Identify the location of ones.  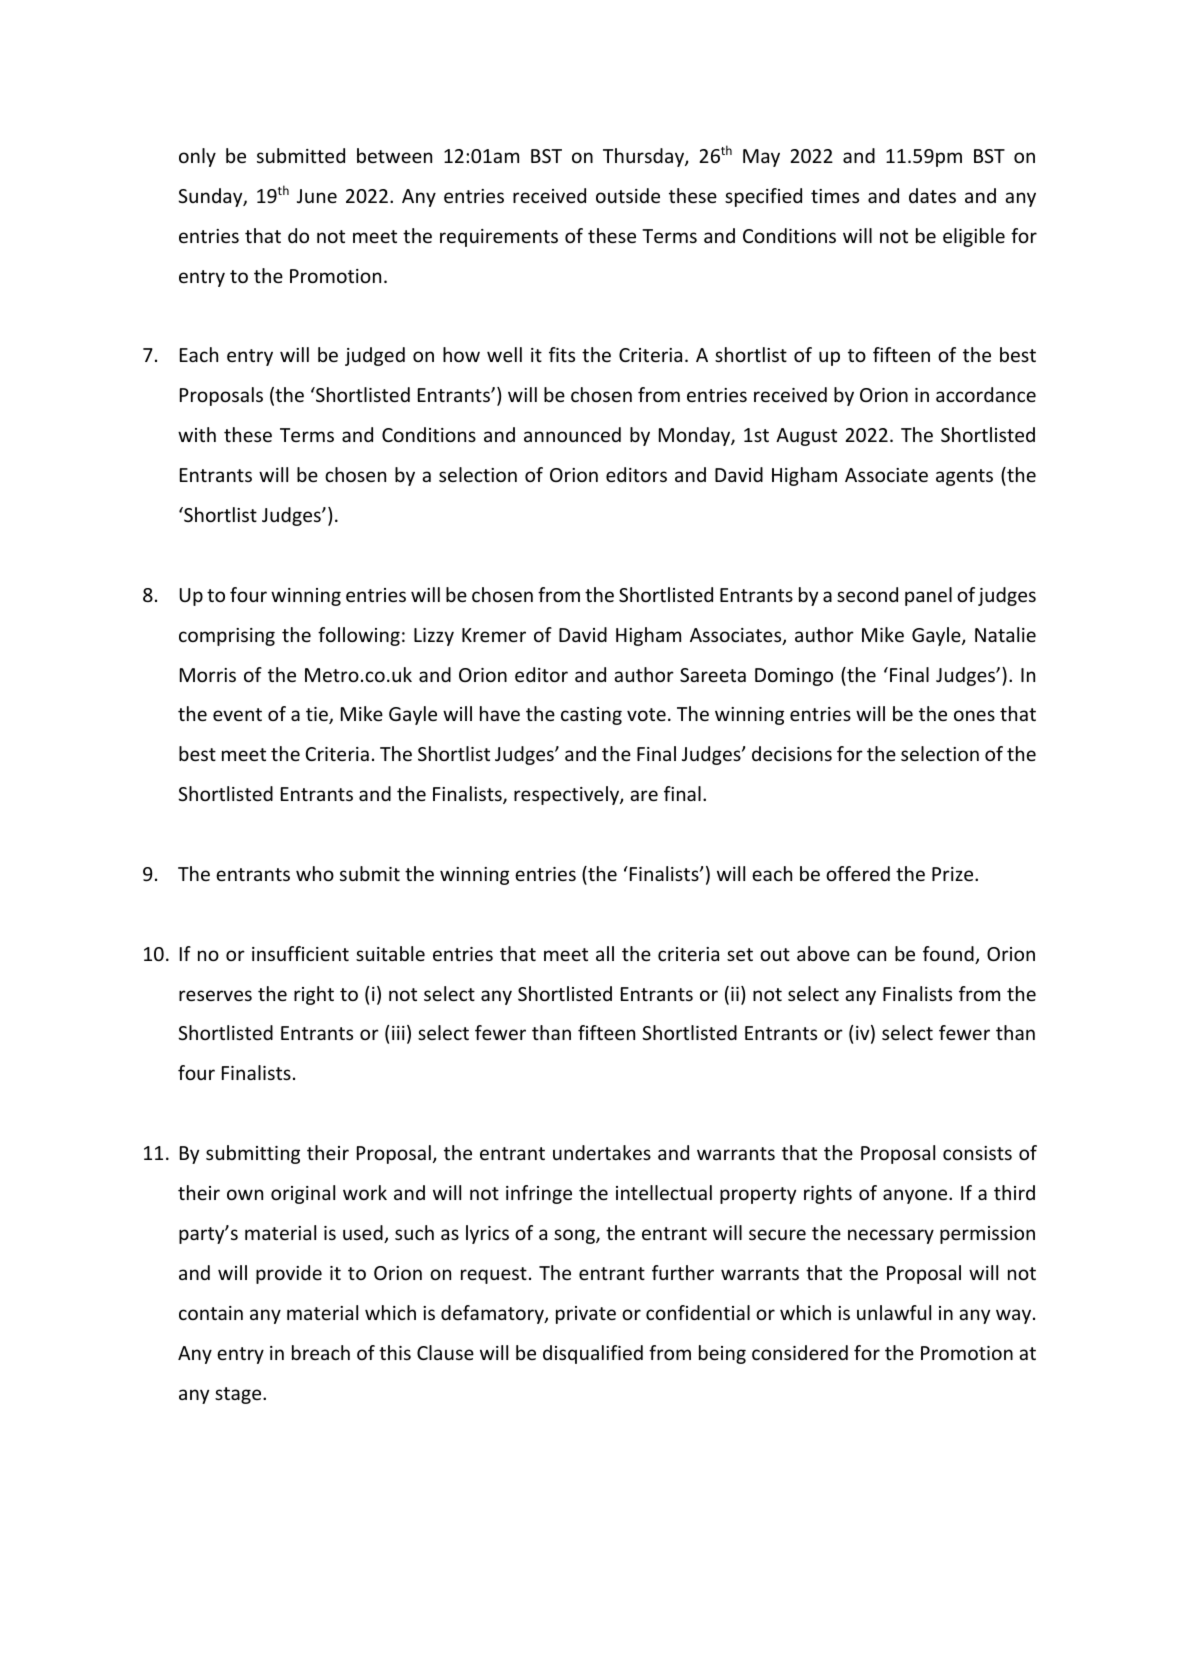
(974, 715).
